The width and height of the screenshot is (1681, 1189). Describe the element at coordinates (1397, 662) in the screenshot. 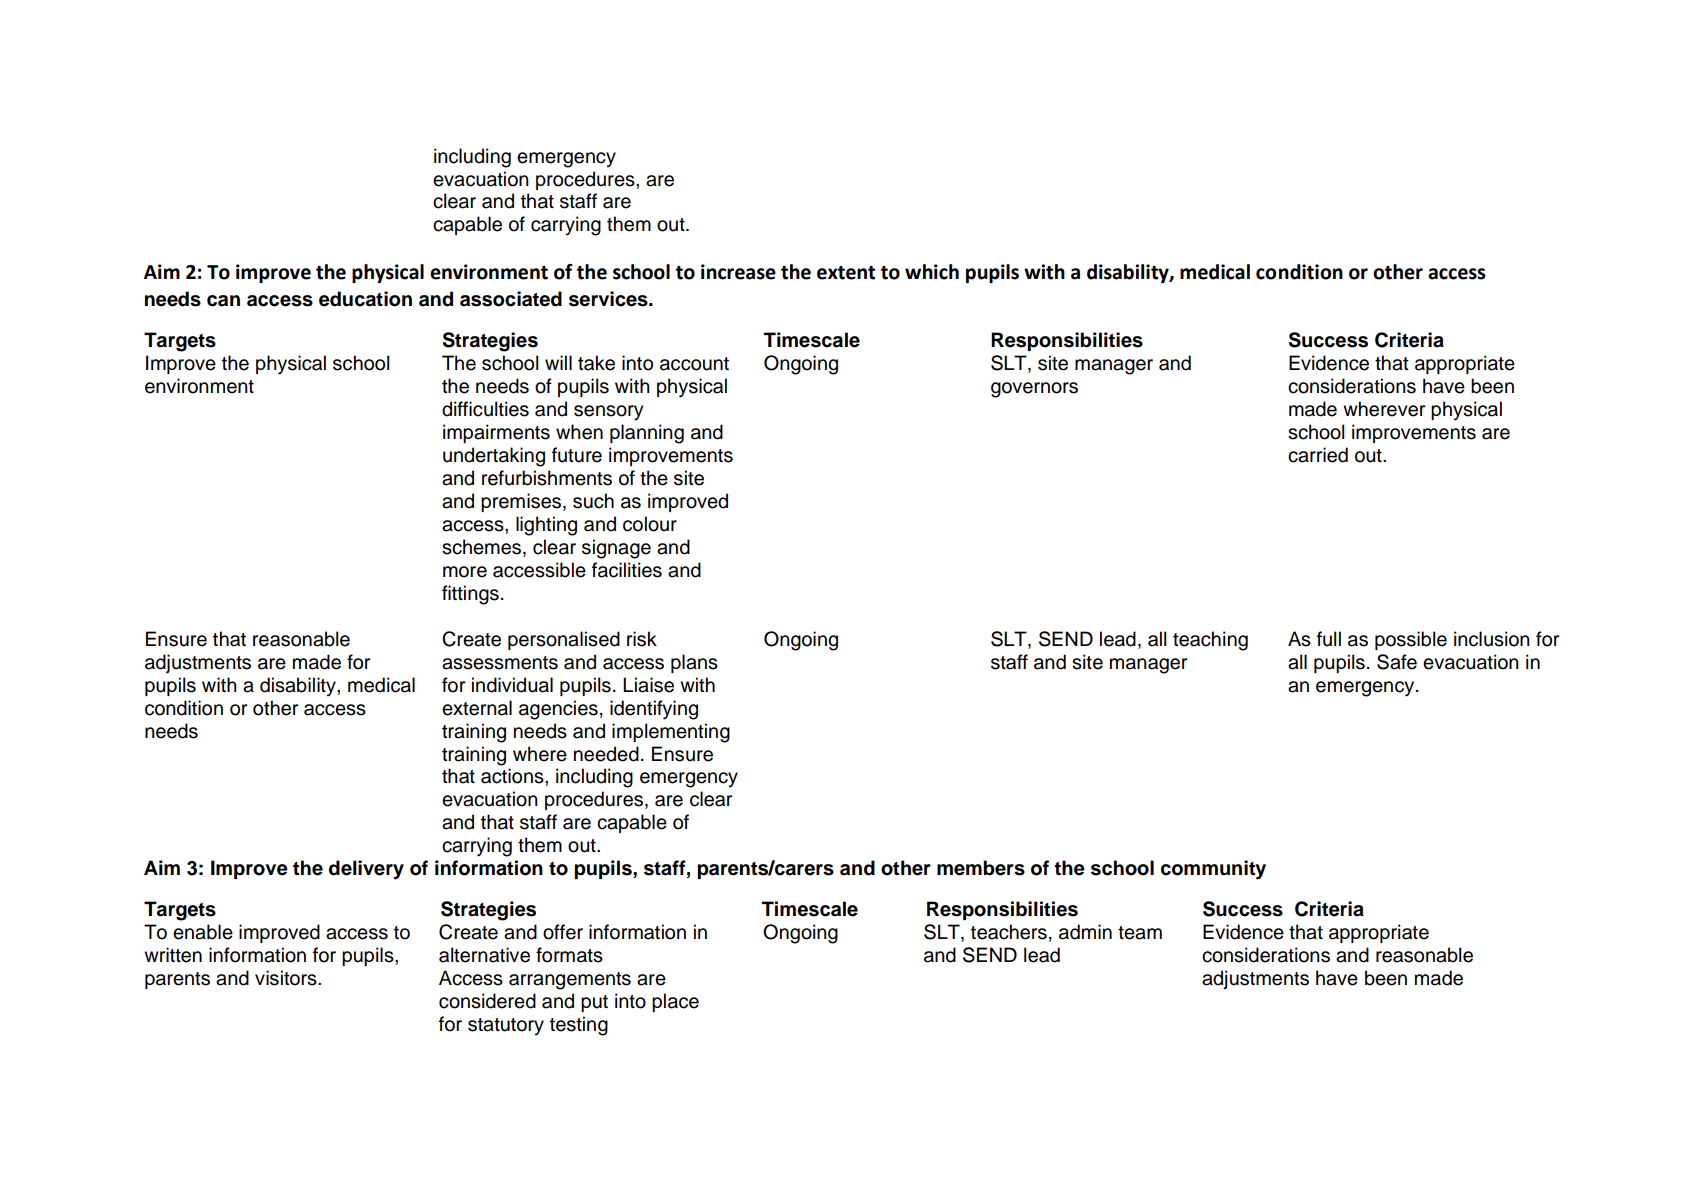

I see `Safe` at that location.
